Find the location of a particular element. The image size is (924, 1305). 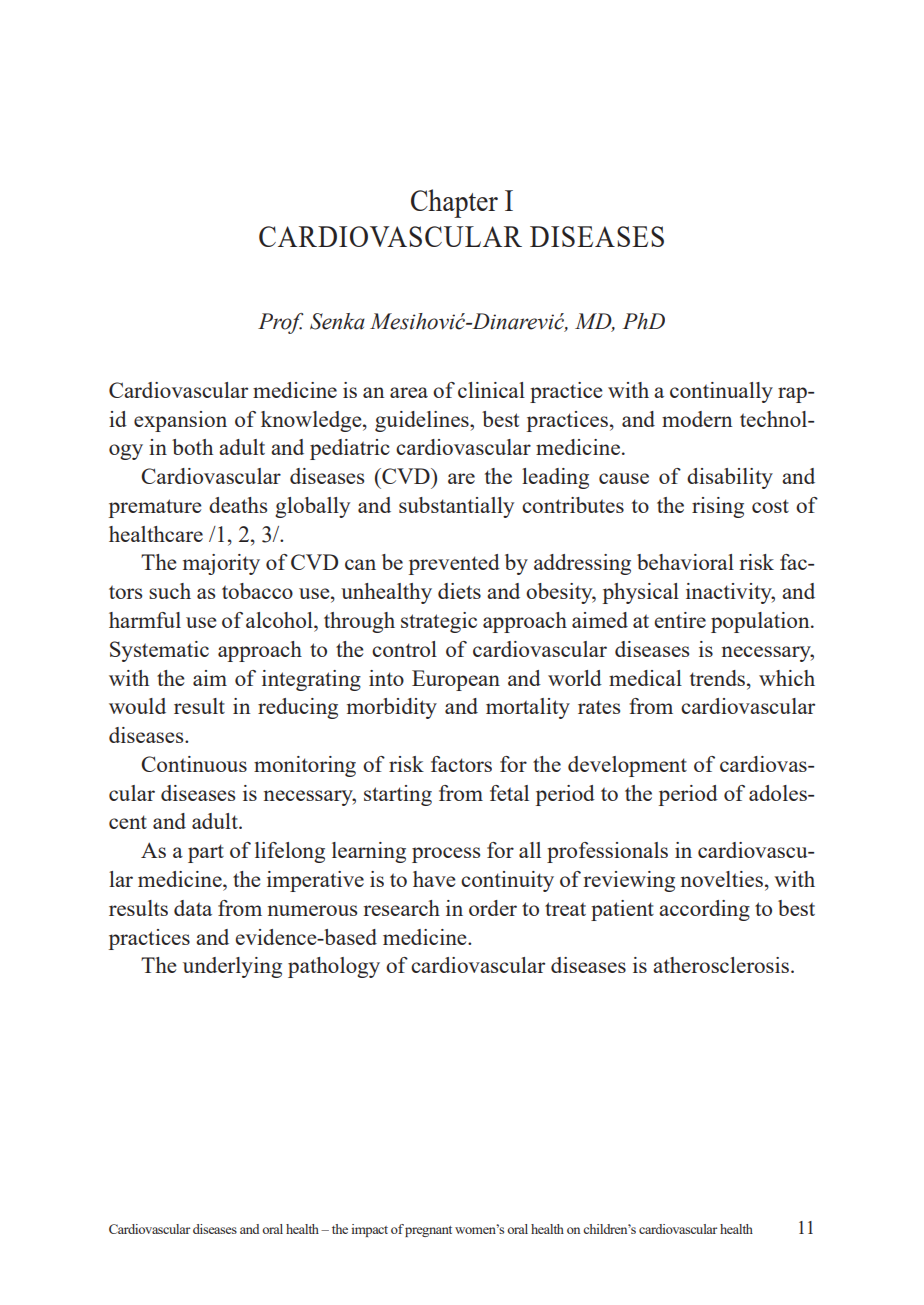

underlying is located at coordinates (232, 967).
